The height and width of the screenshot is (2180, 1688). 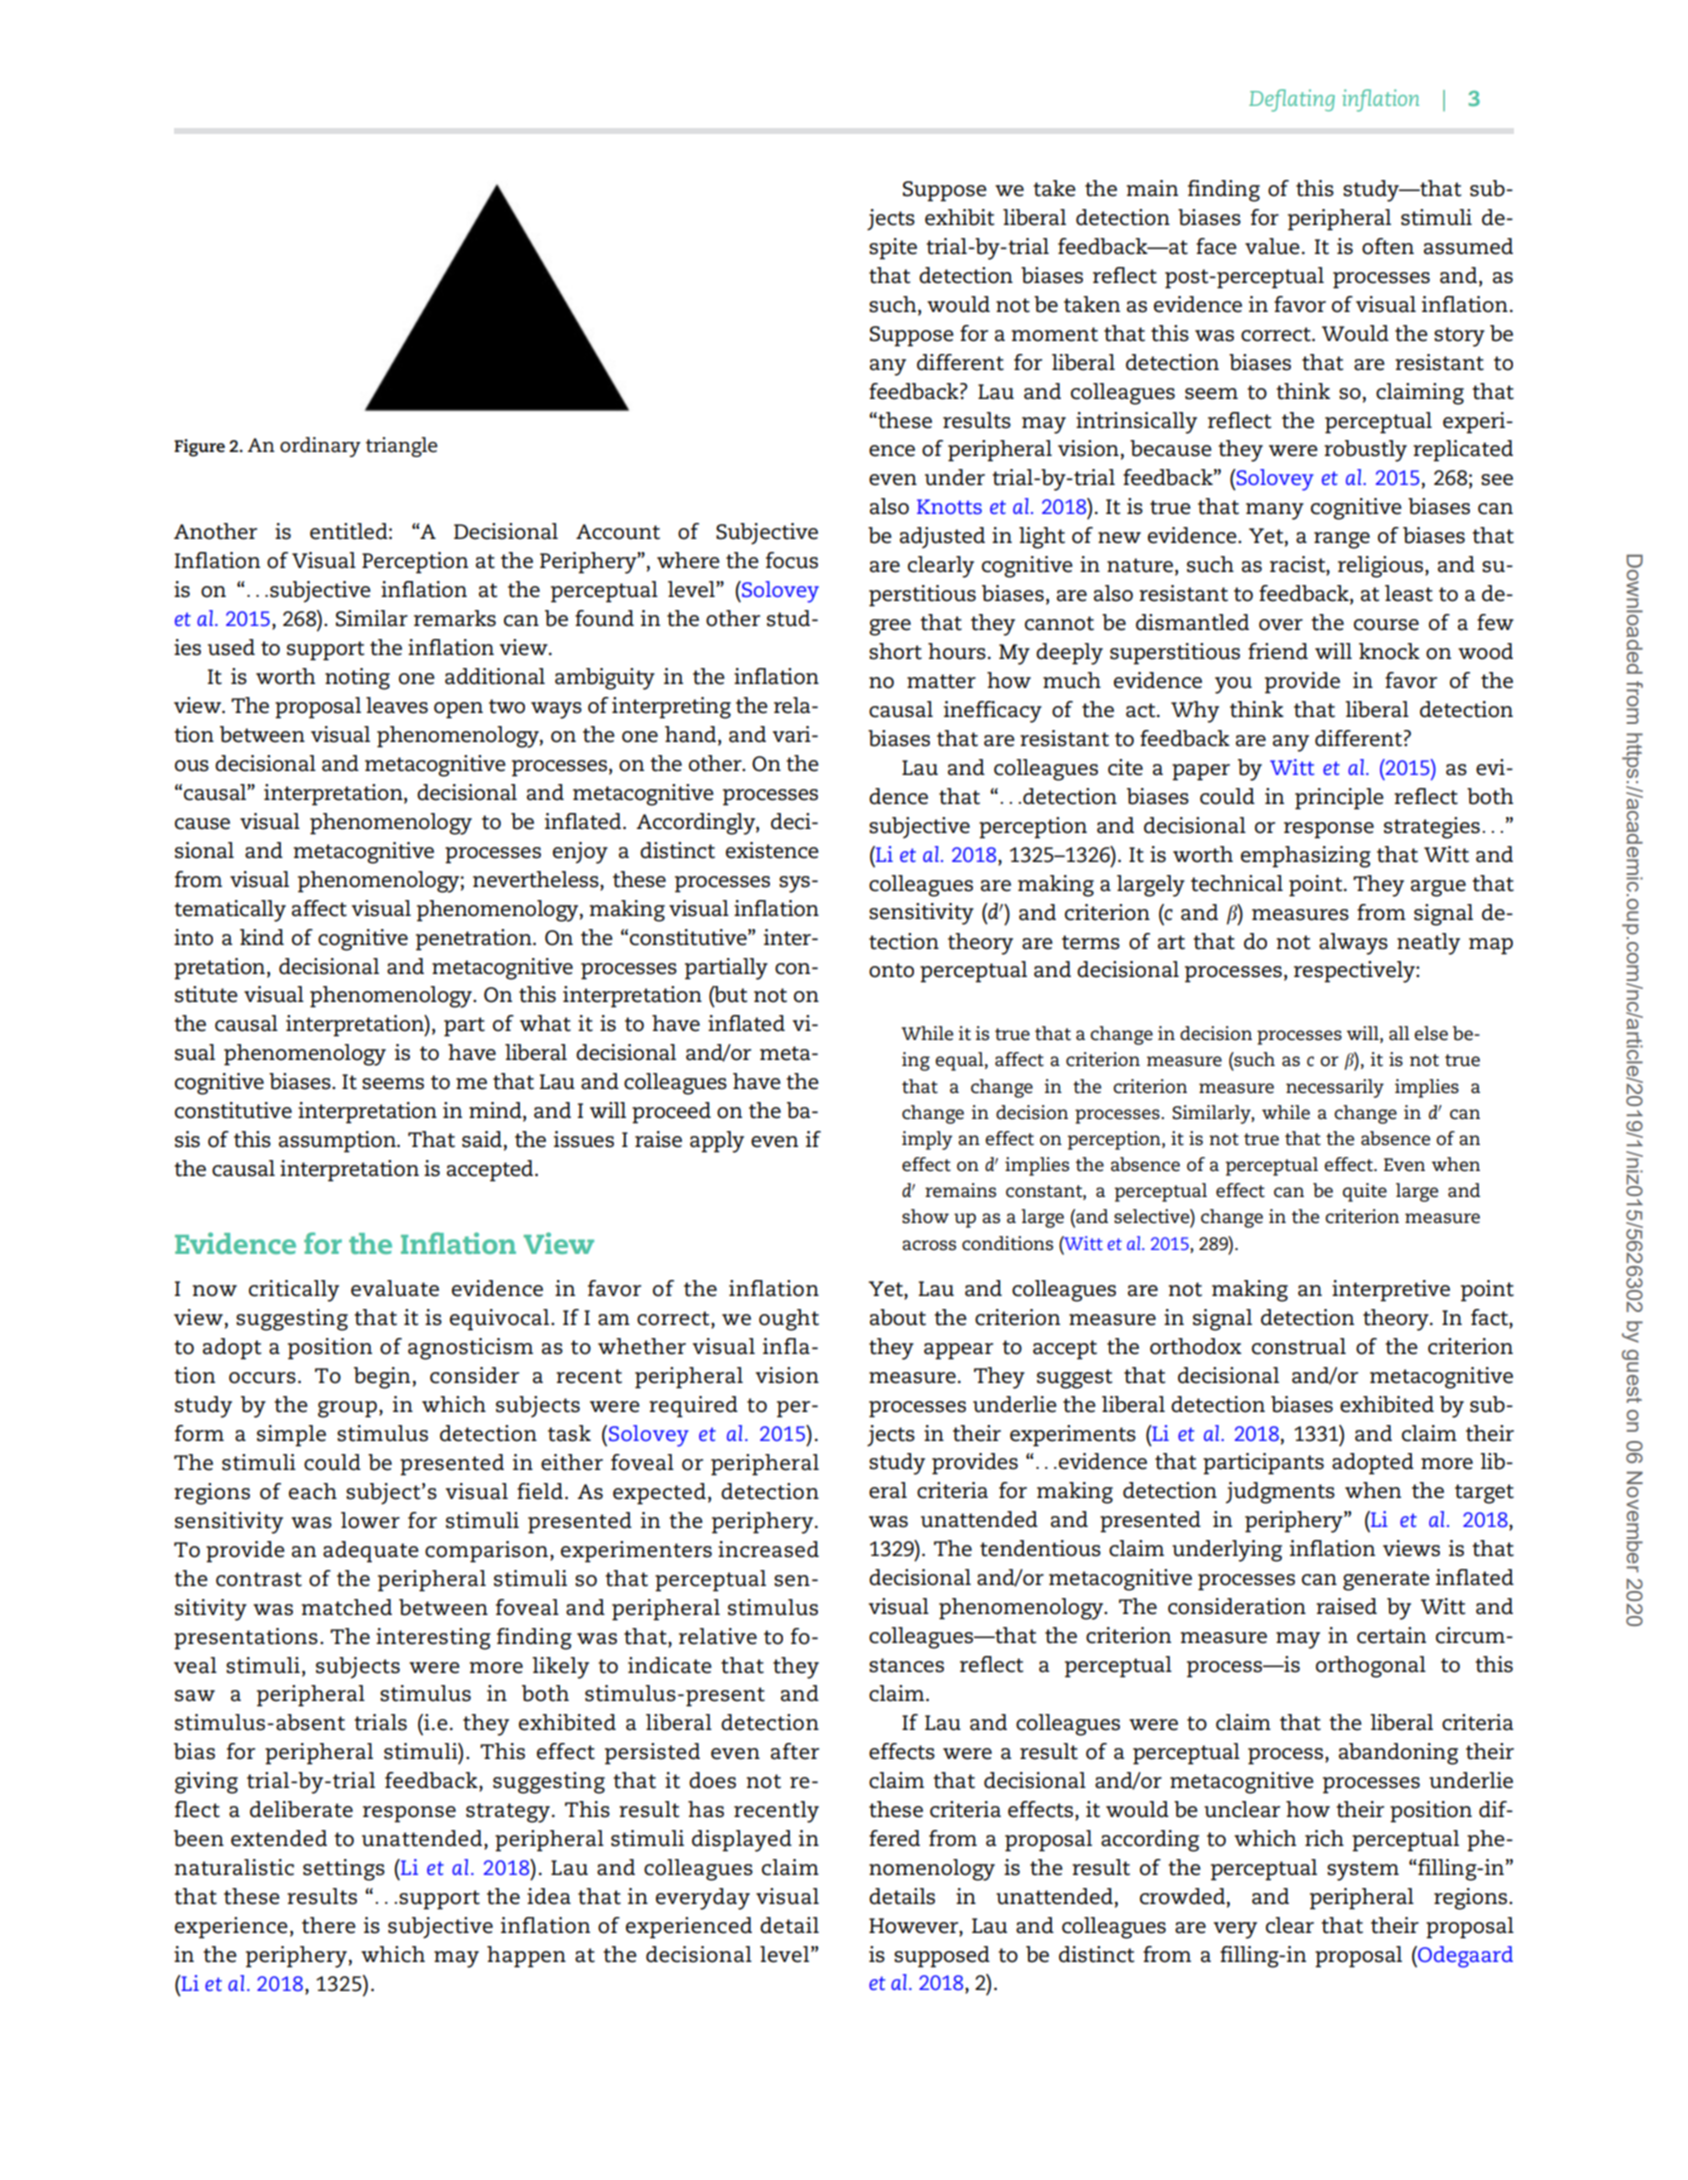 I want to click on displayed, so click(x=742, y=1841).
